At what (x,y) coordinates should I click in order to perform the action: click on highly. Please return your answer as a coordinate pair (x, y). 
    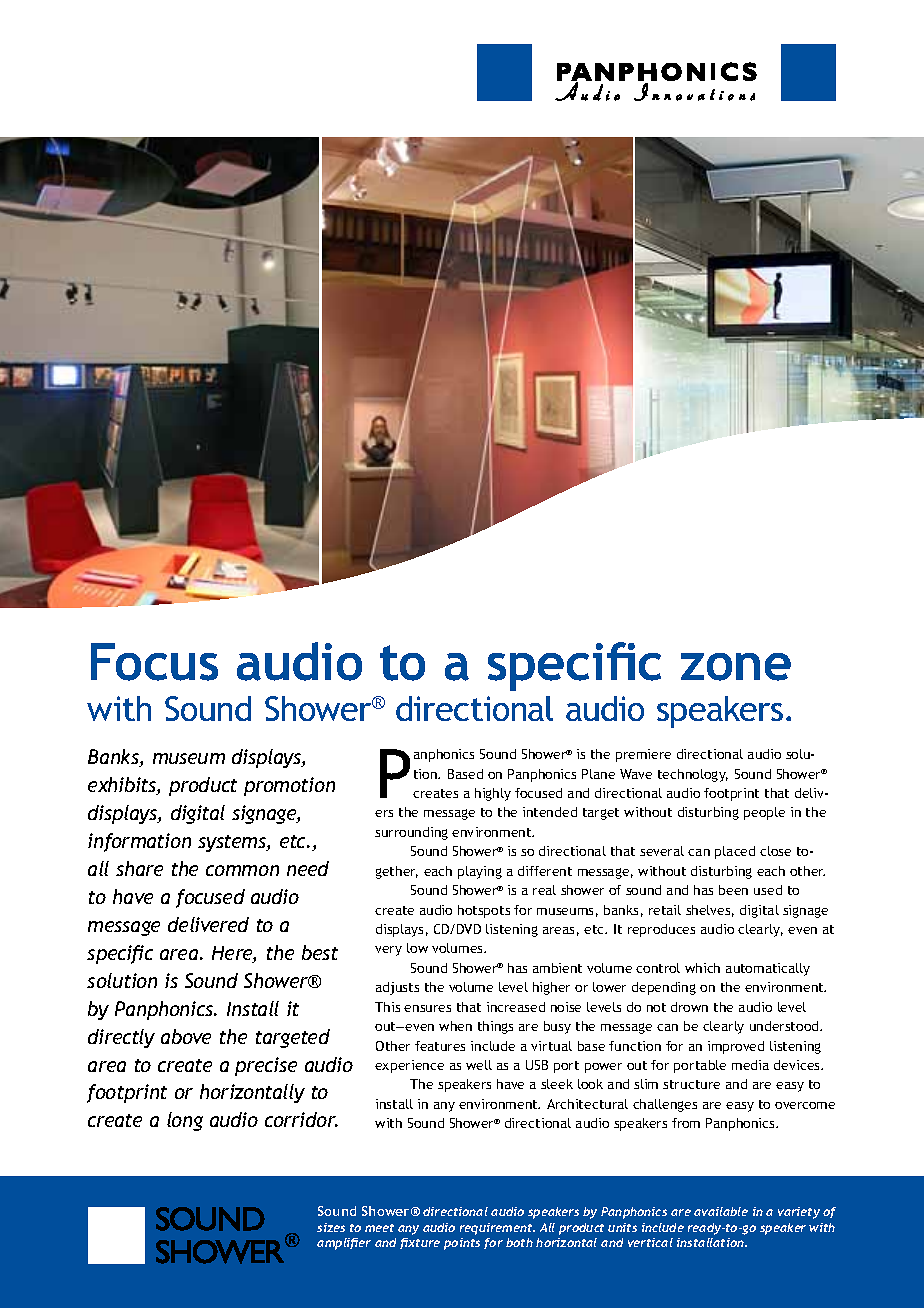
    Looking at the image, I should click on (493, 794).
